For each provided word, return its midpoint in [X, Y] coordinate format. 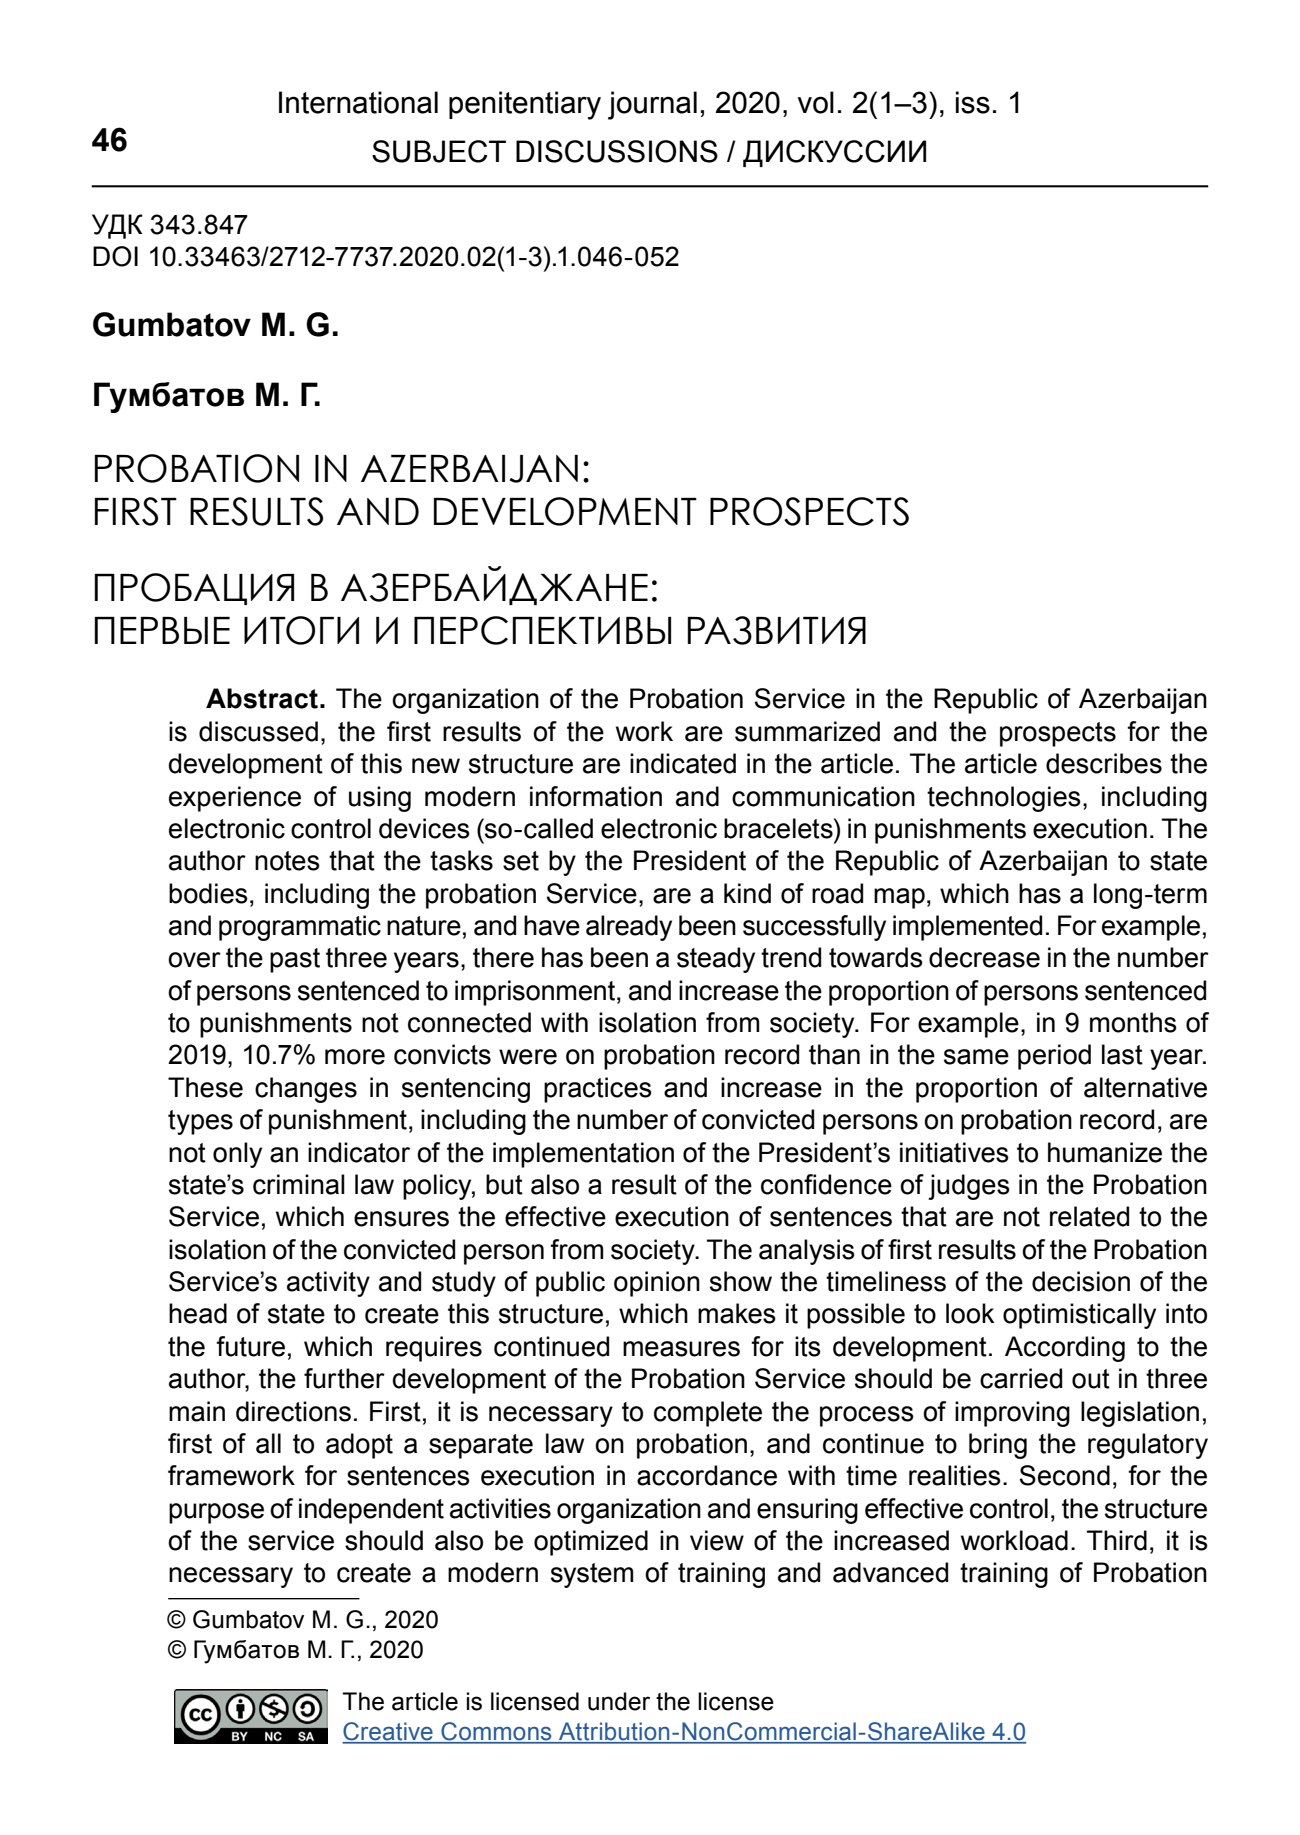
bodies [208, 893]
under [619, 1701]
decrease [984, 957]
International [358, 102]
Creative [388, 1732]
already [629, 928]
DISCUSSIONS [617, 151]
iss [973, 102]
